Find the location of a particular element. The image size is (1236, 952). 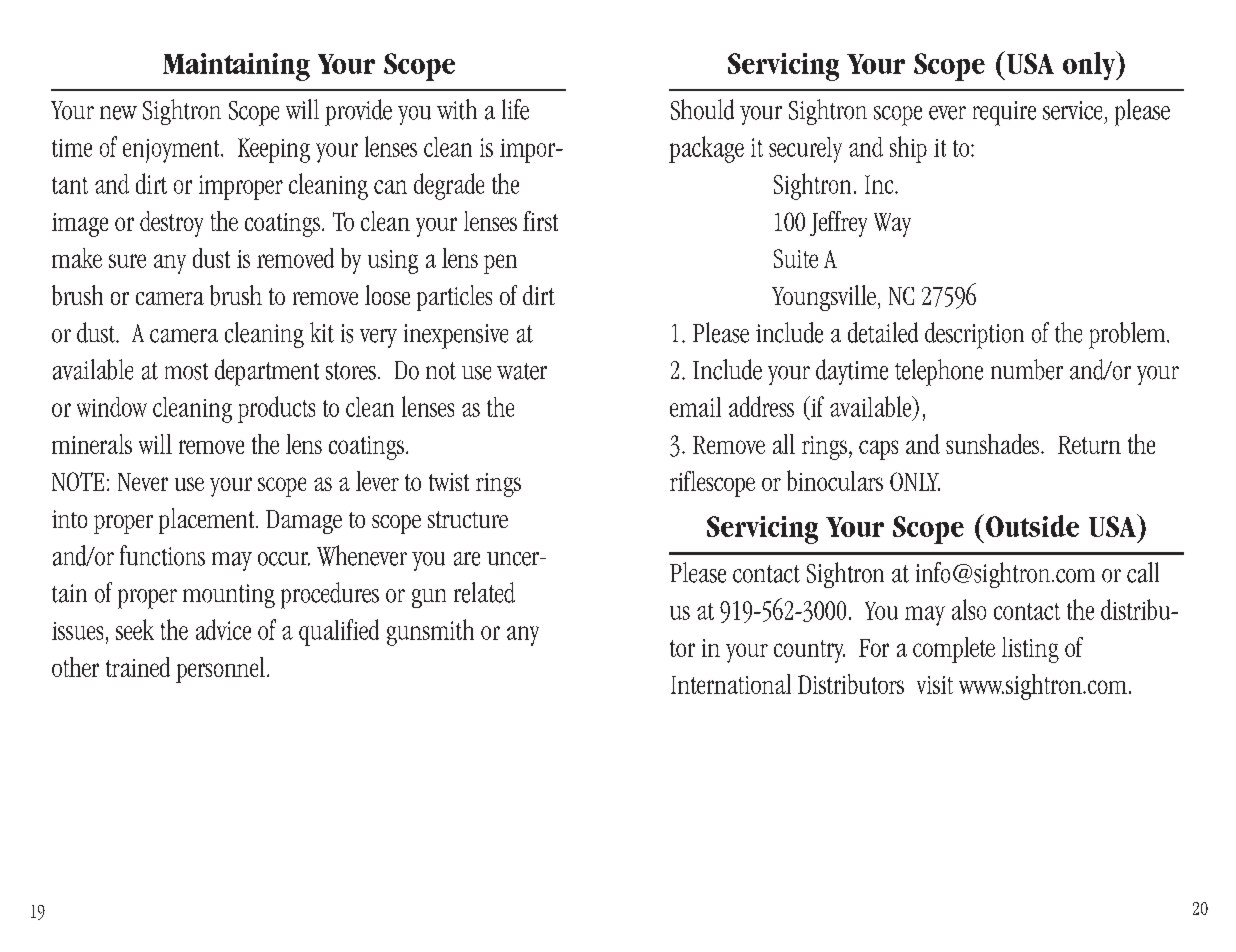

require is located at coordinates (1004, 113).
